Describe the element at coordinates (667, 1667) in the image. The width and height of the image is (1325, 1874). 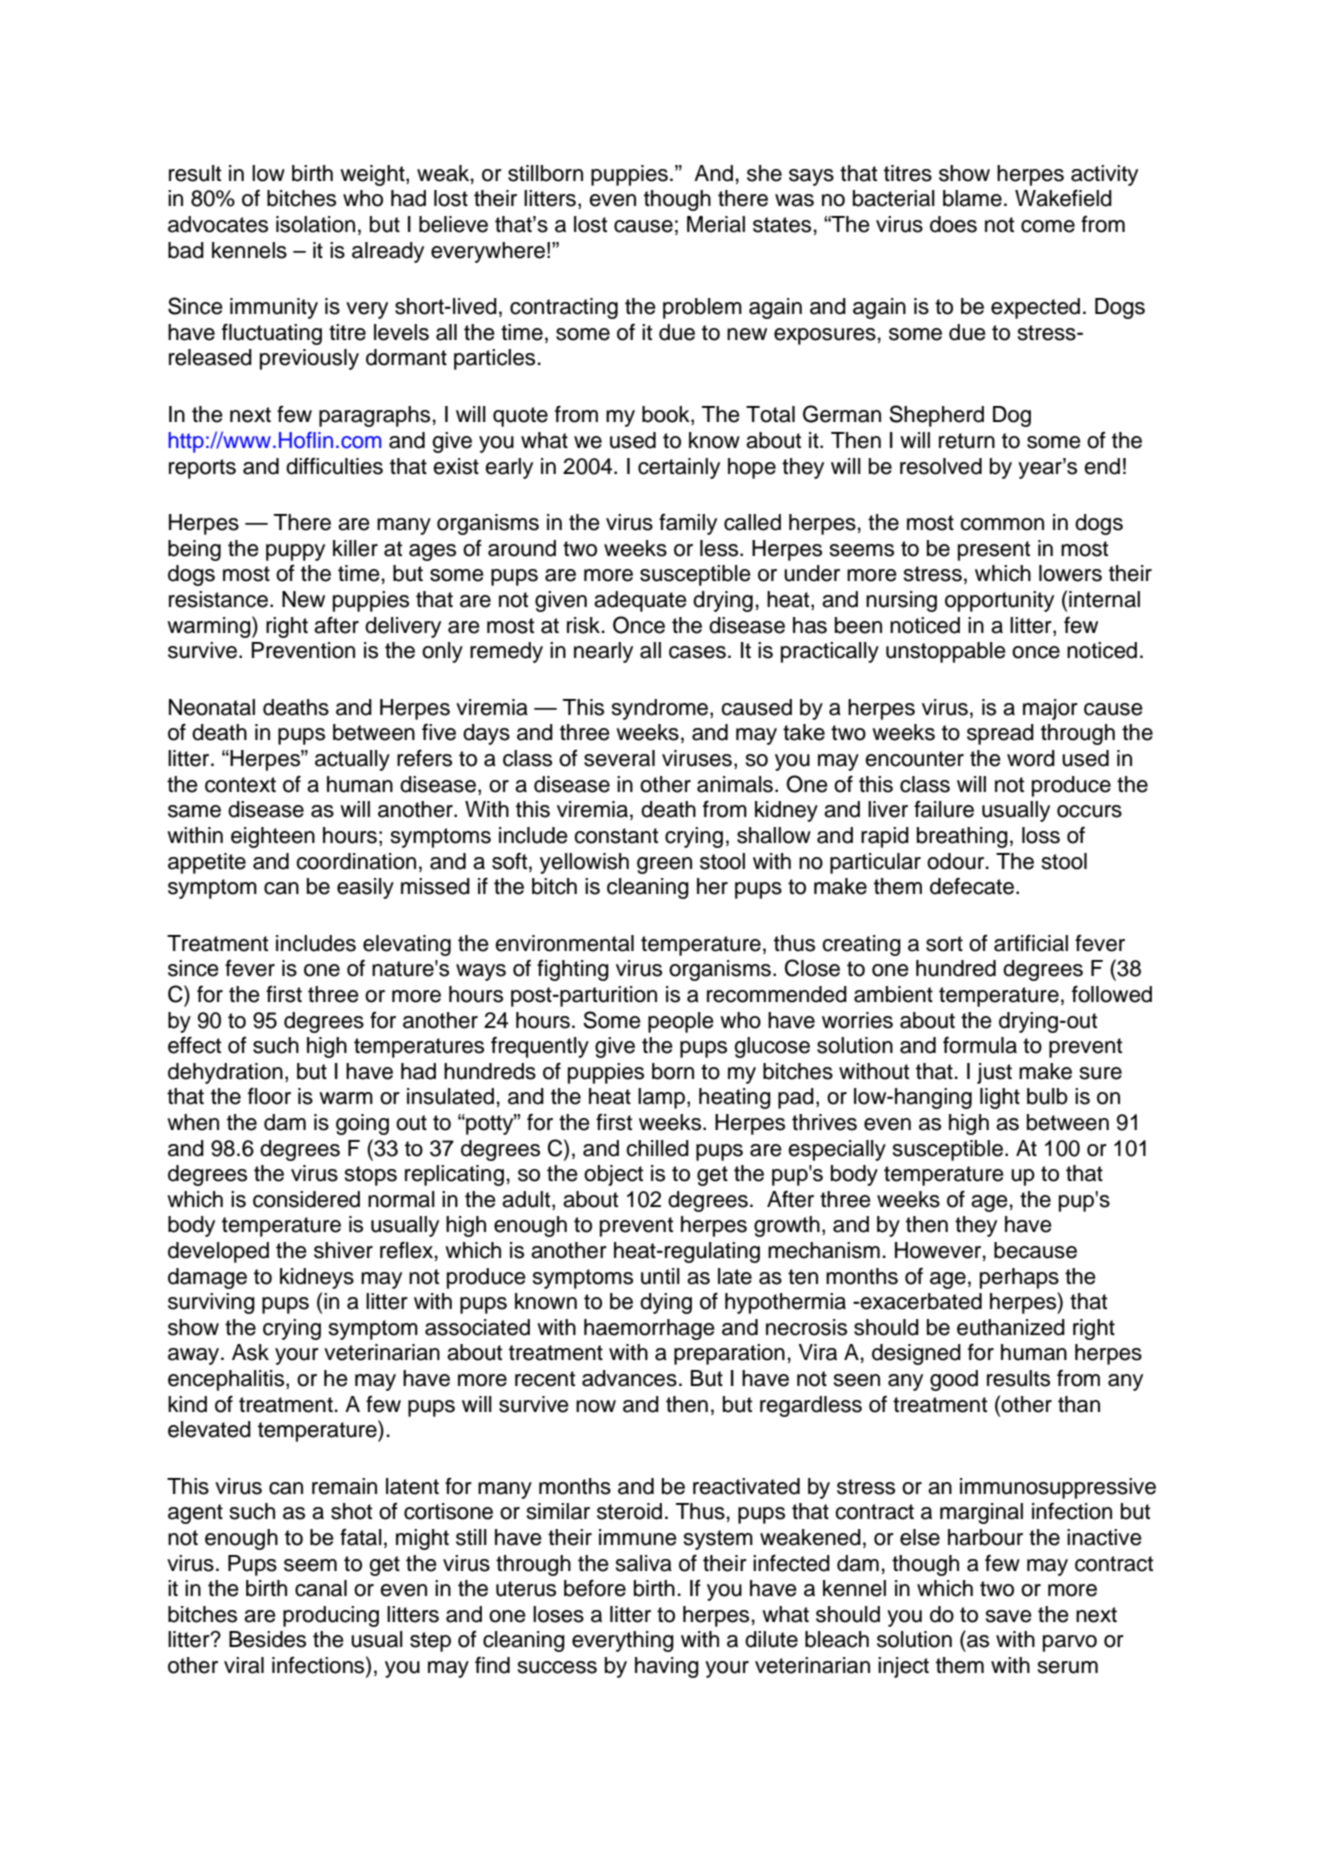
I see `having` at that location.
